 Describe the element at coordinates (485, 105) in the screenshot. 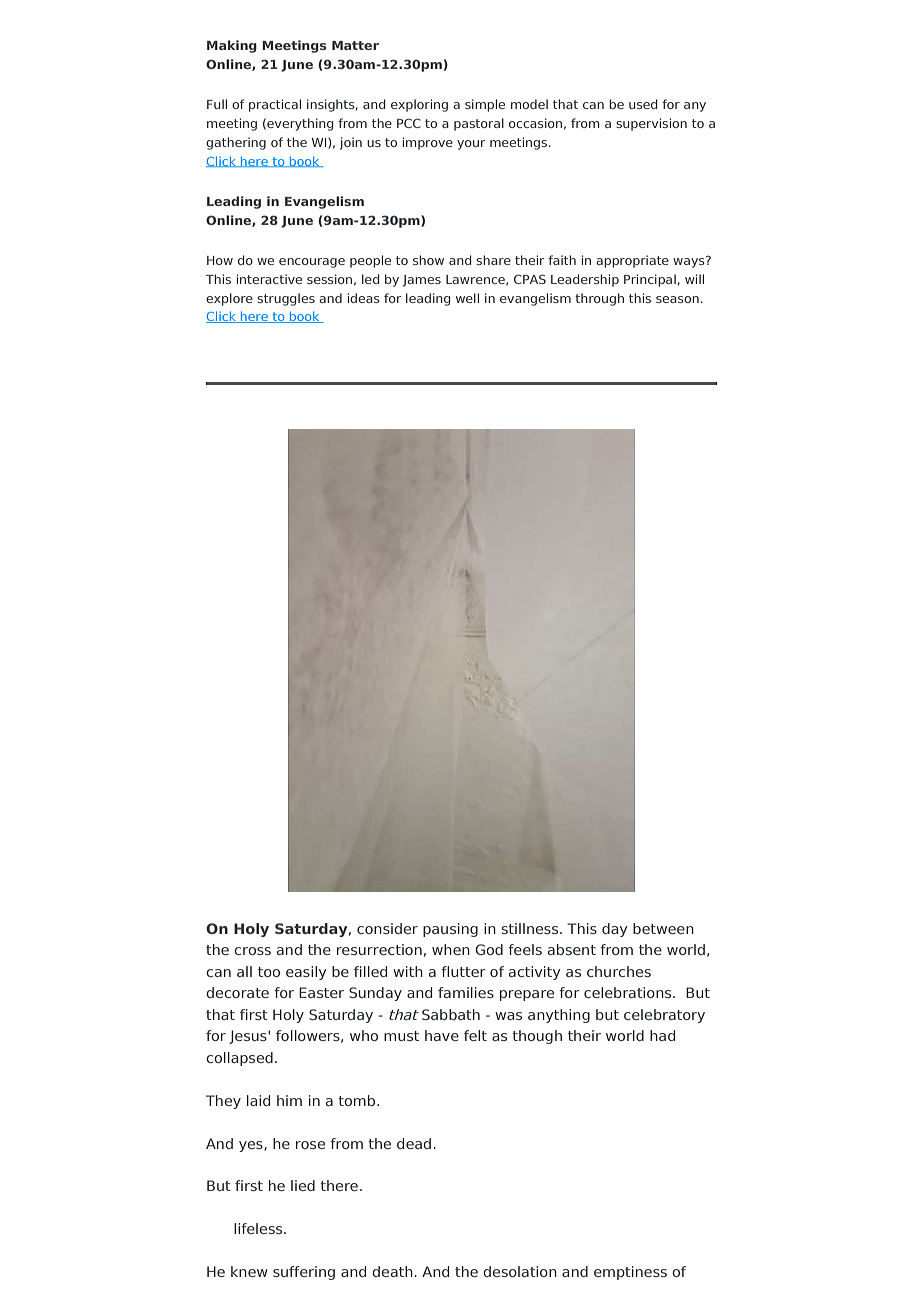

I see `simple` at that location.
